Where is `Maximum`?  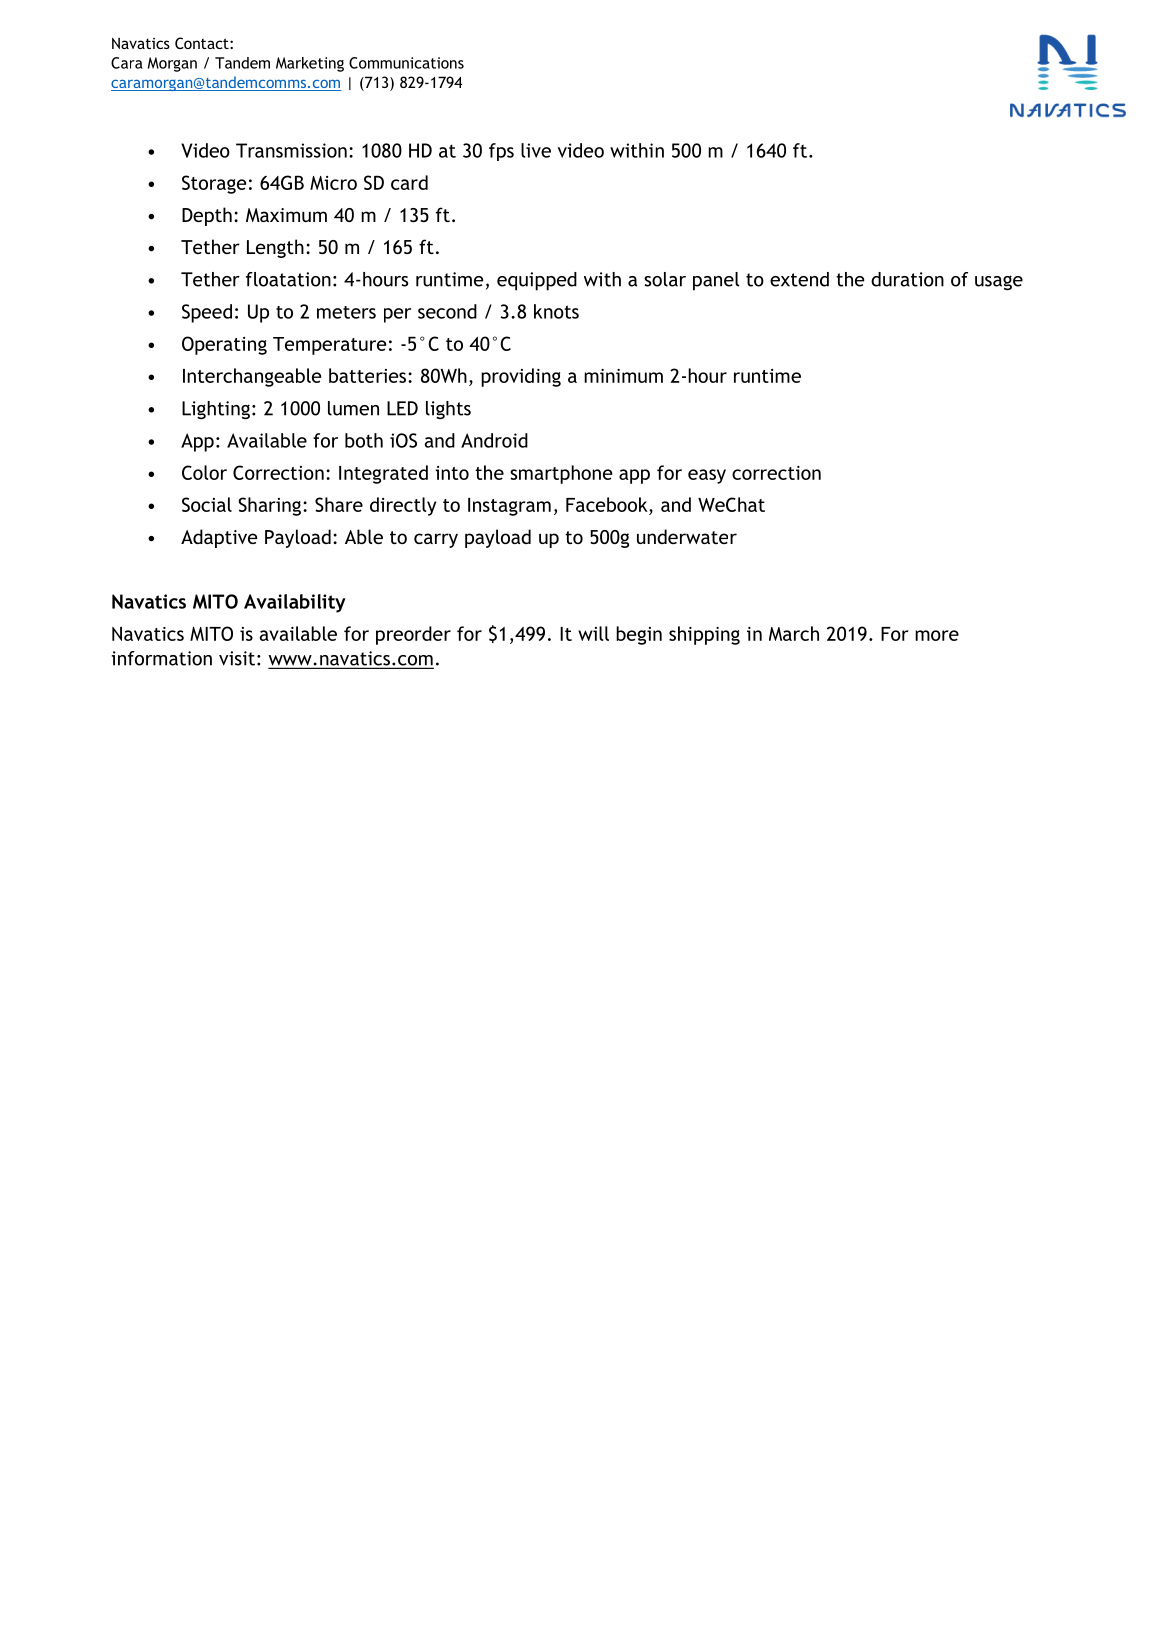 Maximum is located at coordinates (286, 215).
